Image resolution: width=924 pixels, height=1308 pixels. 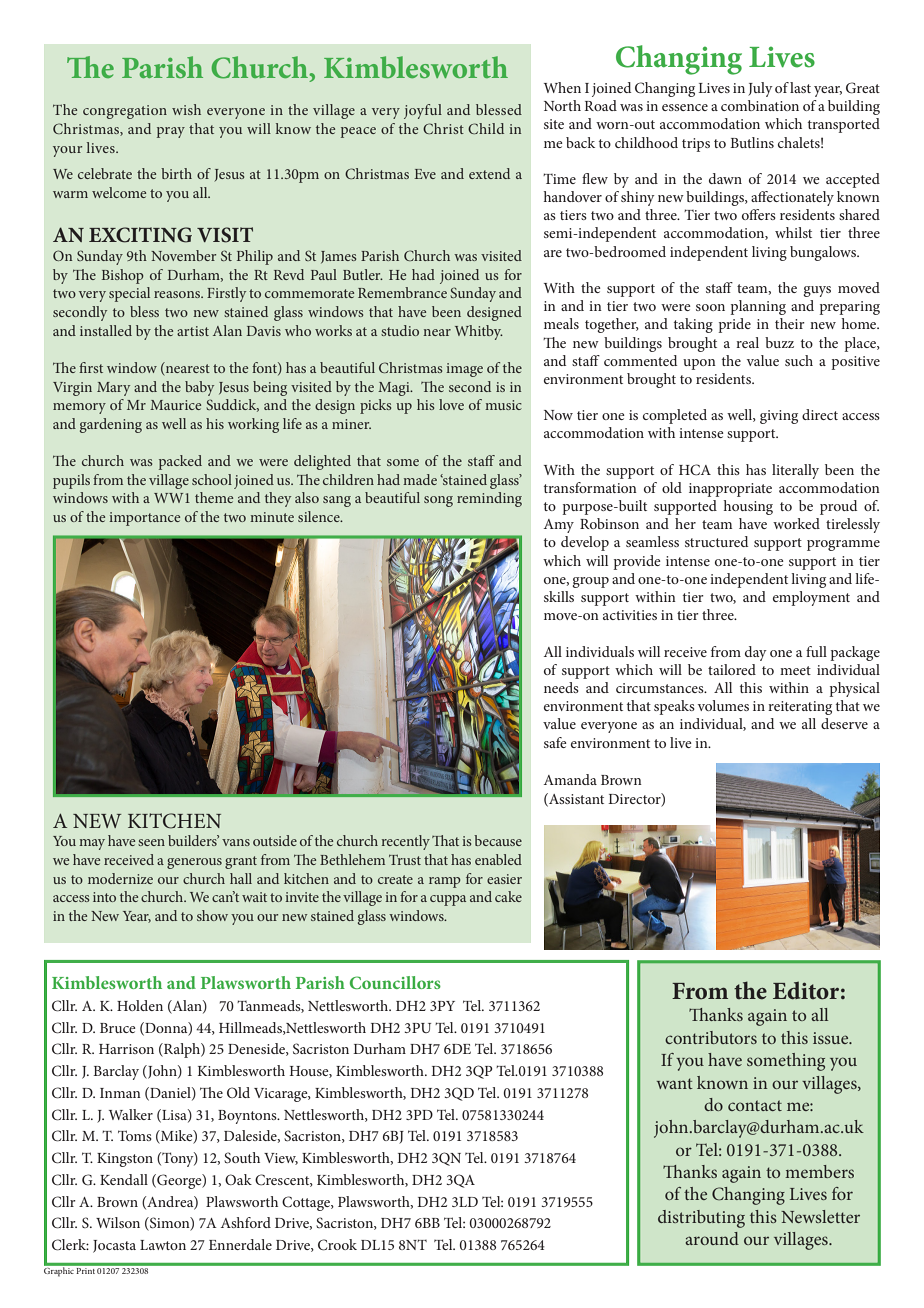 I want to click on literally, so click(x=795, y=471).
